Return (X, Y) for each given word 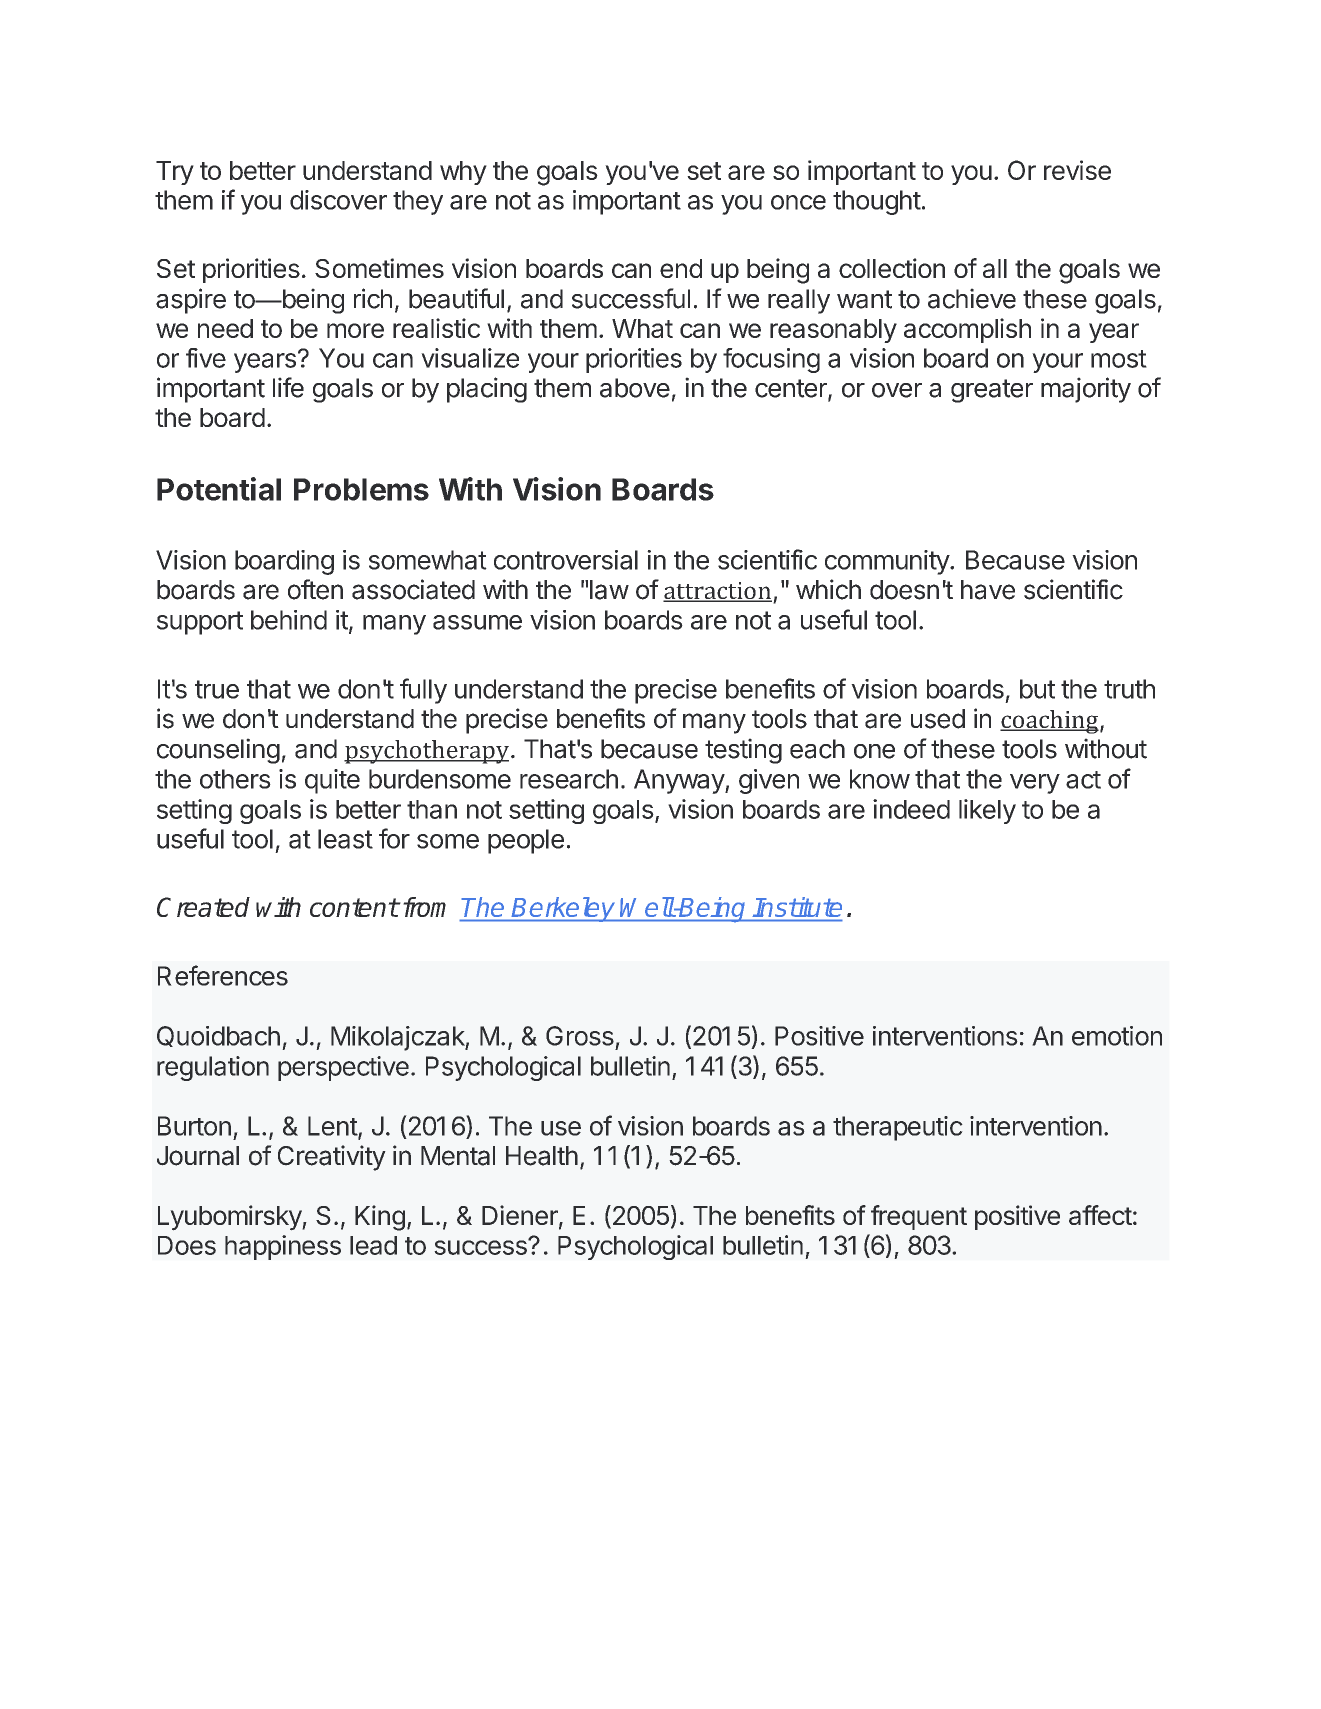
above (635, 388)
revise (1077, 170)
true (217, 689)
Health (542, 1156)
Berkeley (564, 909)
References (223, 975)
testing (743, 751)
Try (175, 173)
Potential (219, 489)
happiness (283, 1247)
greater (992, 391)
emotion (1117, 1036)
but (1037, 689)
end (681, 268)
